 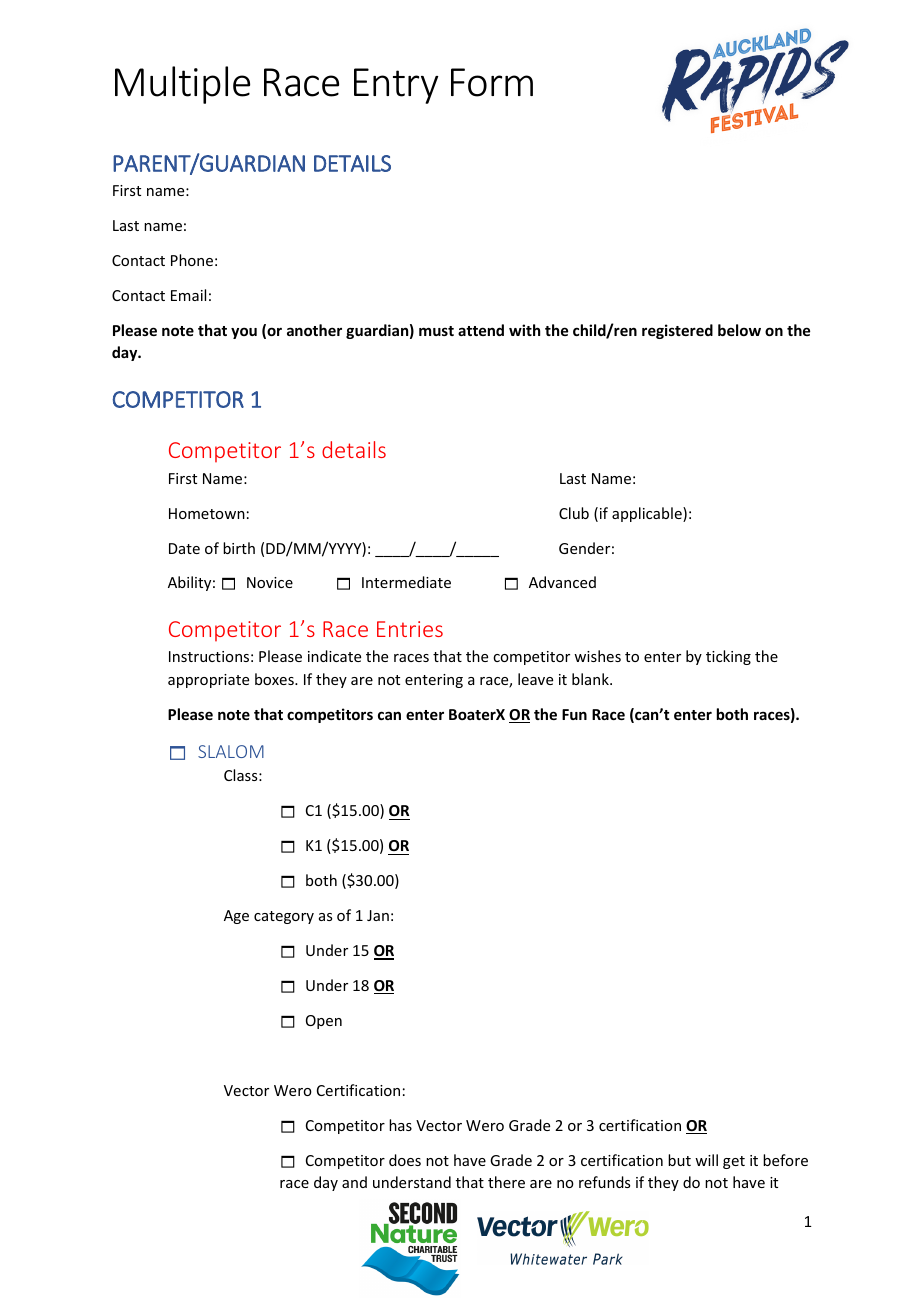 I want to click on Club, so click(x=574, y=513).
